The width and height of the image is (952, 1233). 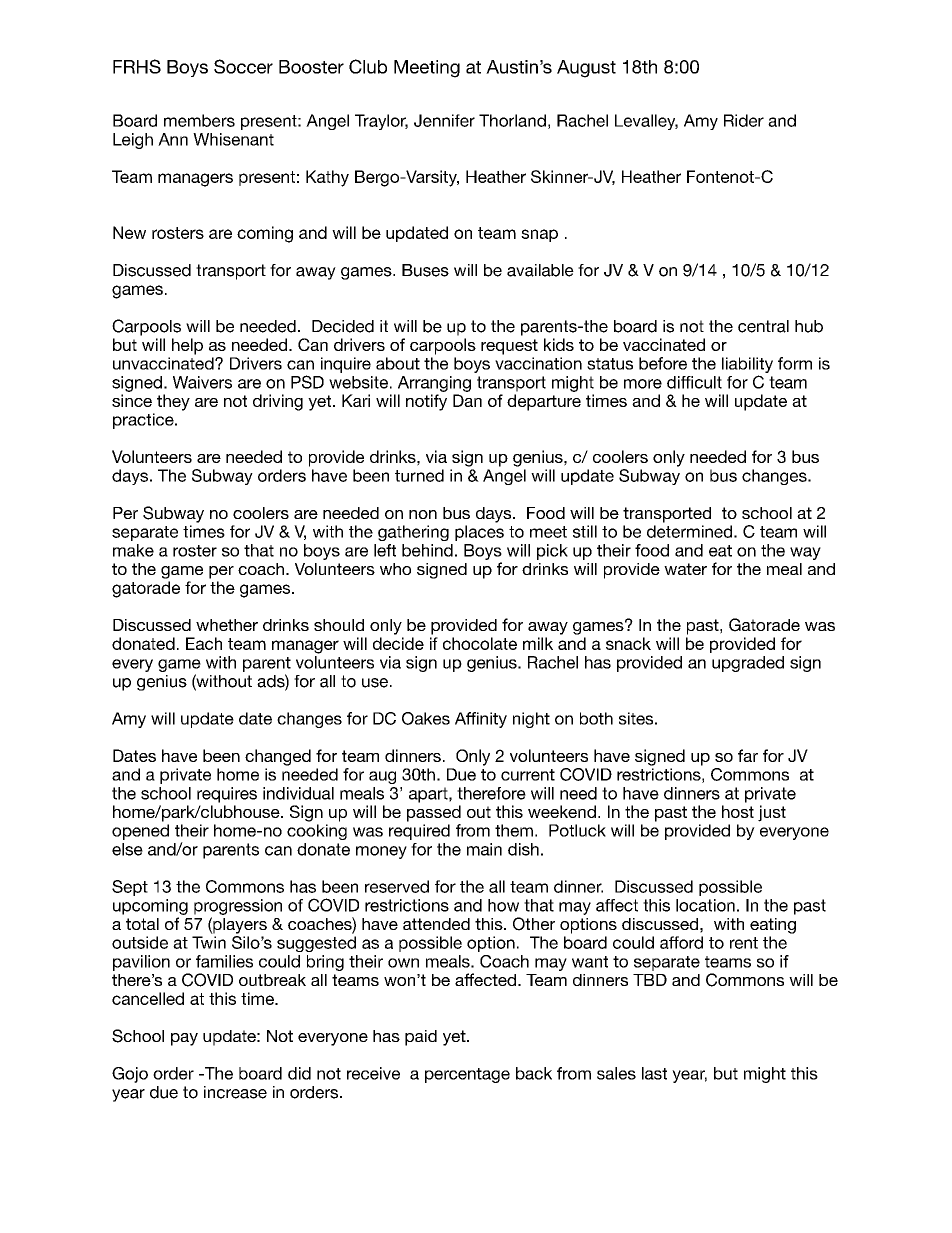 What do you see at coordinates (434, 813) in the image?
I see `passed` at bounding box center [434, 813].
